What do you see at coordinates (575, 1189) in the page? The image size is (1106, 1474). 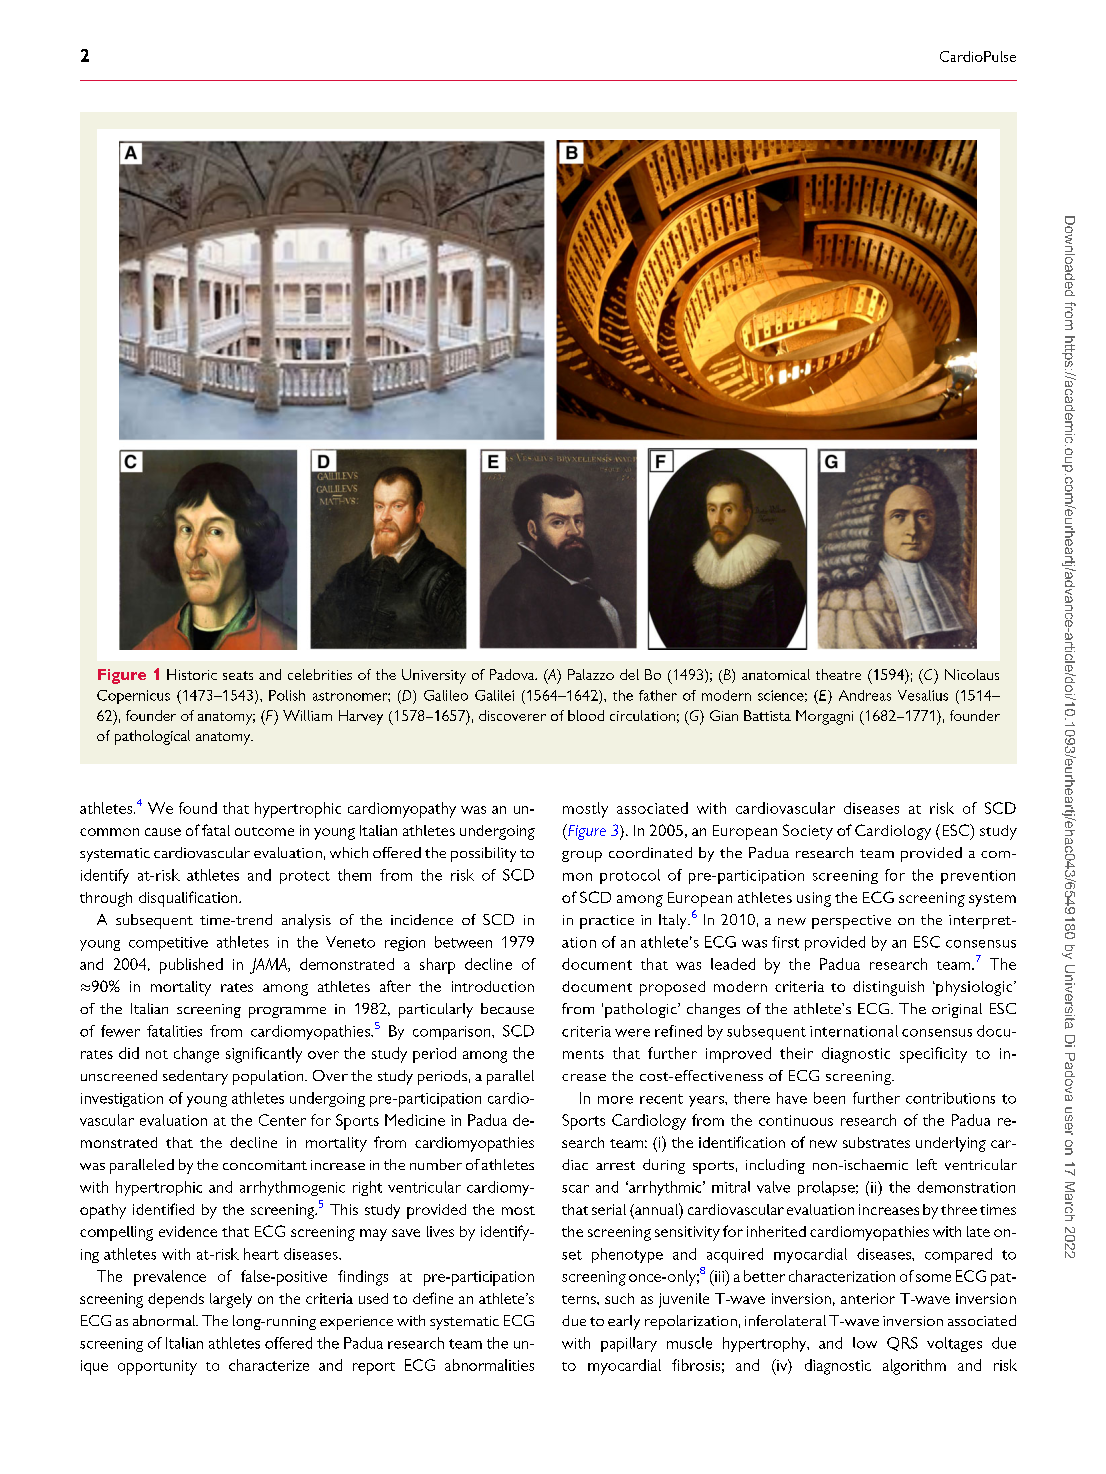 I see `scar` at bounding box center [575, 1189].
